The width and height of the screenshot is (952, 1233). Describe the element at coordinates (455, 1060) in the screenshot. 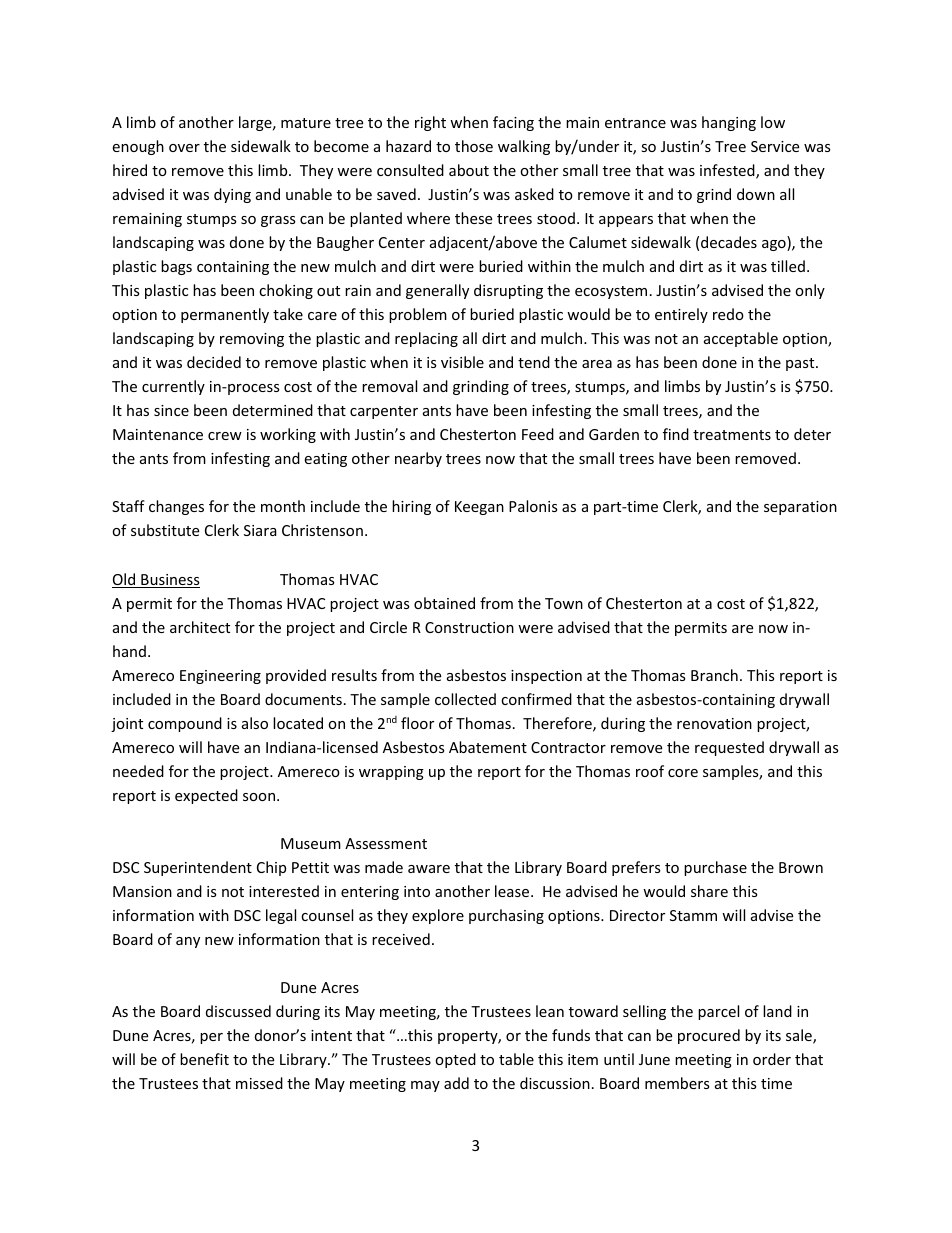

I see `opted` at that location.
